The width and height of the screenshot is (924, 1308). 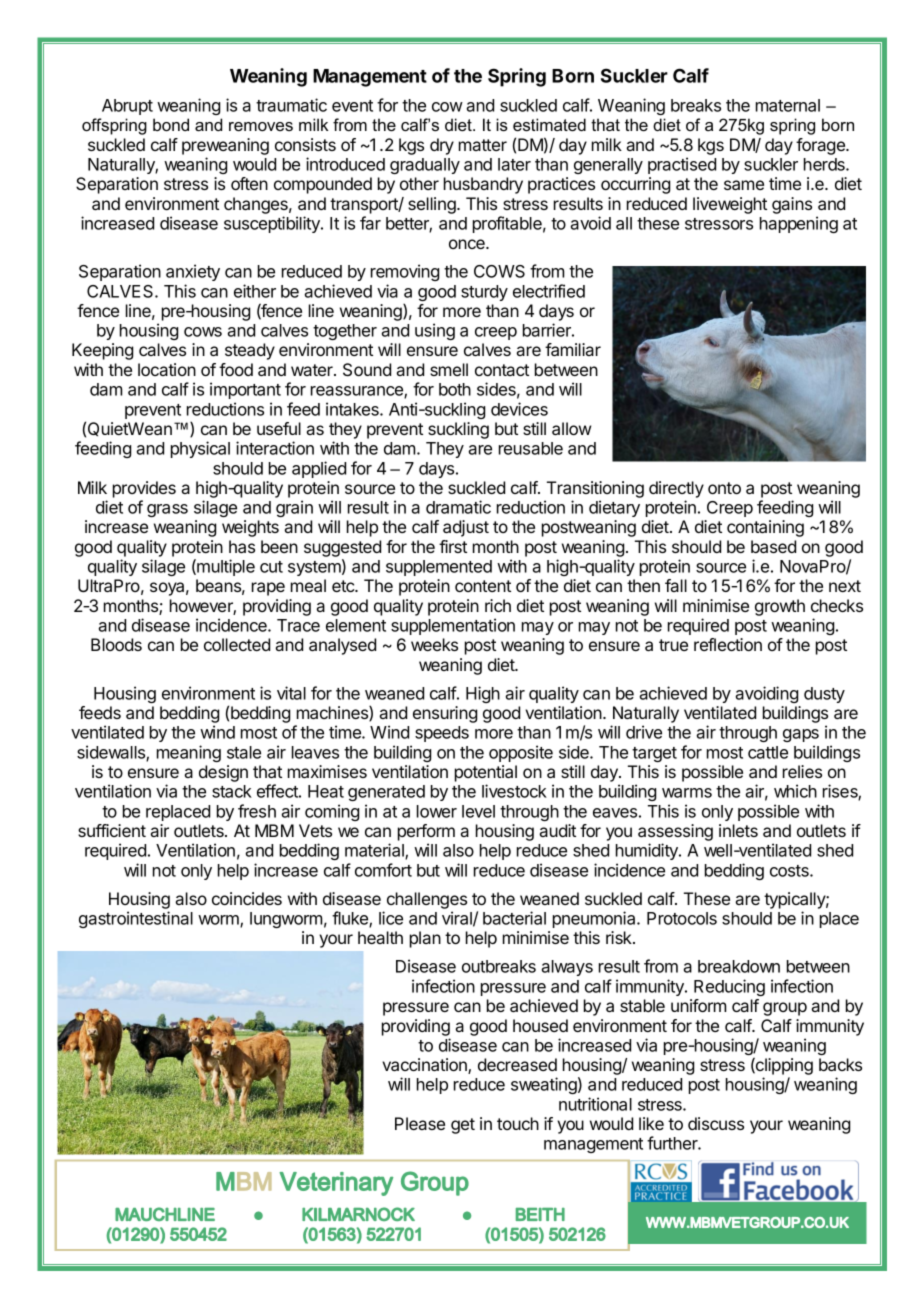 I want to click on discuss, so click(x=716, y=1123).
